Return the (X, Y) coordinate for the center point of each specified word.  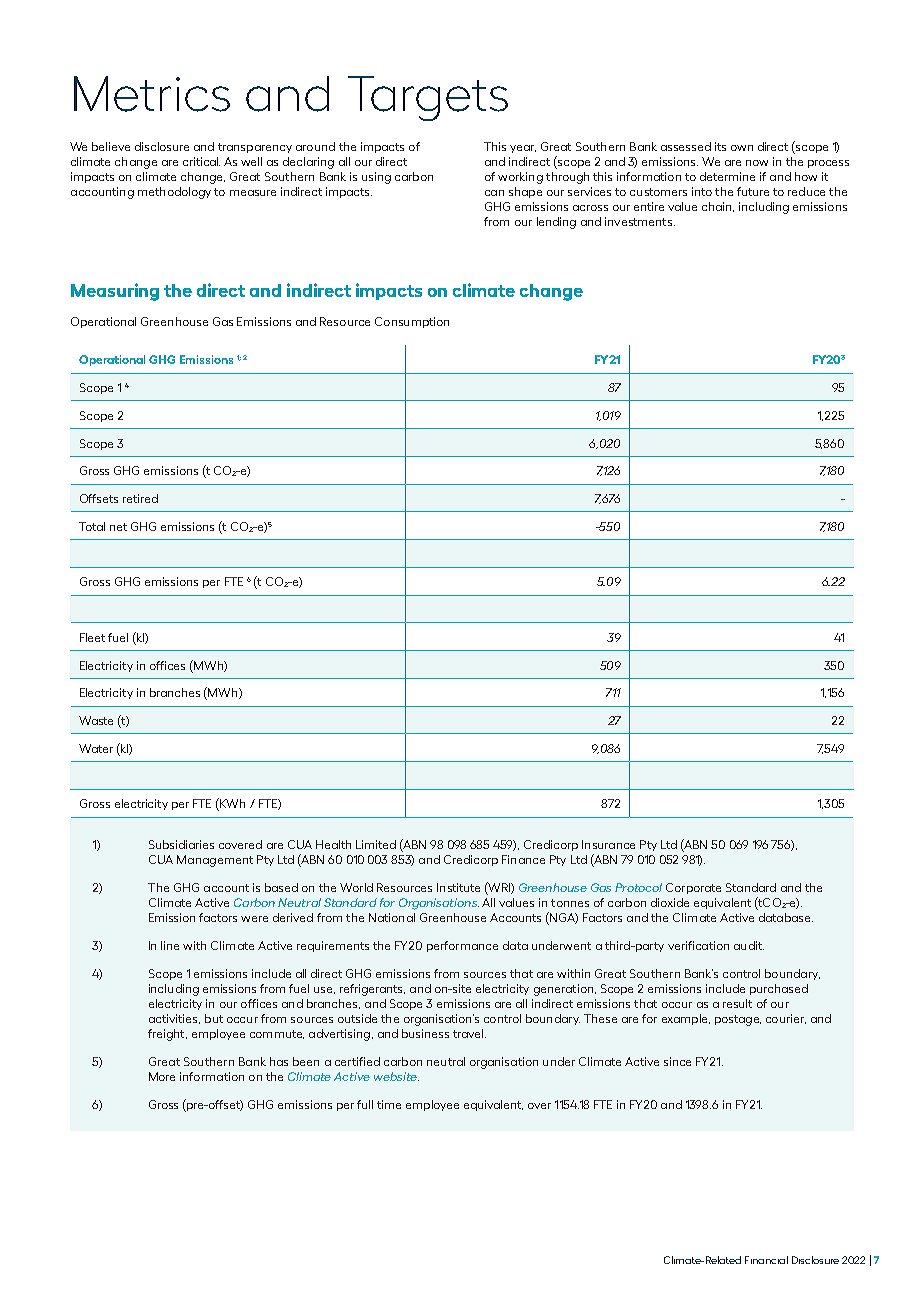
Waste (96, 720)
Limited (376, 844)
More (162, 1076)
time (389, 1104)
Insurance (608, 844)
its (720, 146)
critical (201, 161)
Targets (428, 98)
